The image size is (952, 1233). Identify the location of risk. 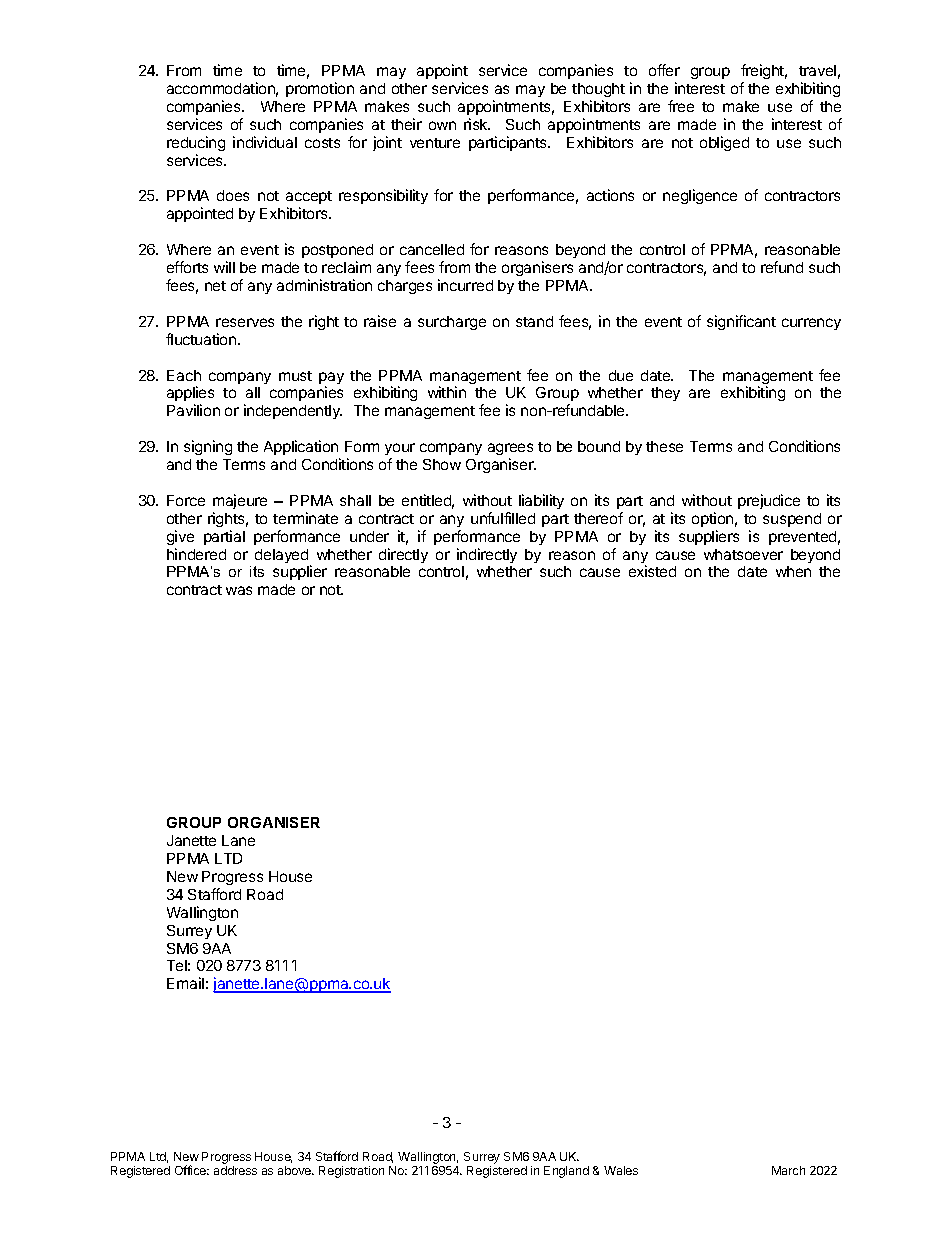
(477, 124).
